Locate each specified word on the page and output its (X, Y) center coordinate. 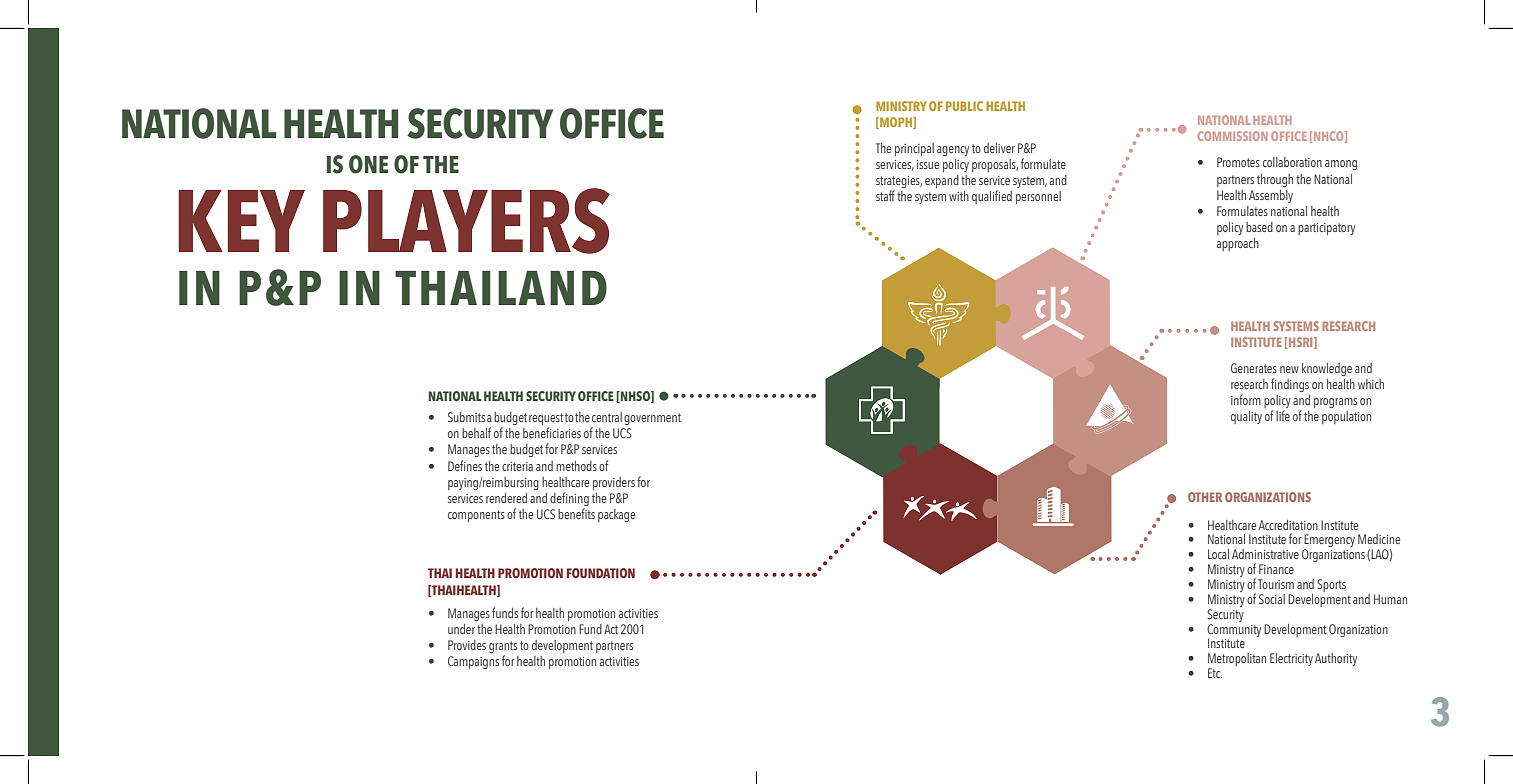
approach (1238, 244)
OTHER (1205, 497)
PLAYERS (466, 221)
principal (914, 149)
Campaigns (473, 662)
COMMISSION (1233, 136)
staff (885, 195)
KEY (241, 221)
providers (614, 483)
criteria (517, 466)
